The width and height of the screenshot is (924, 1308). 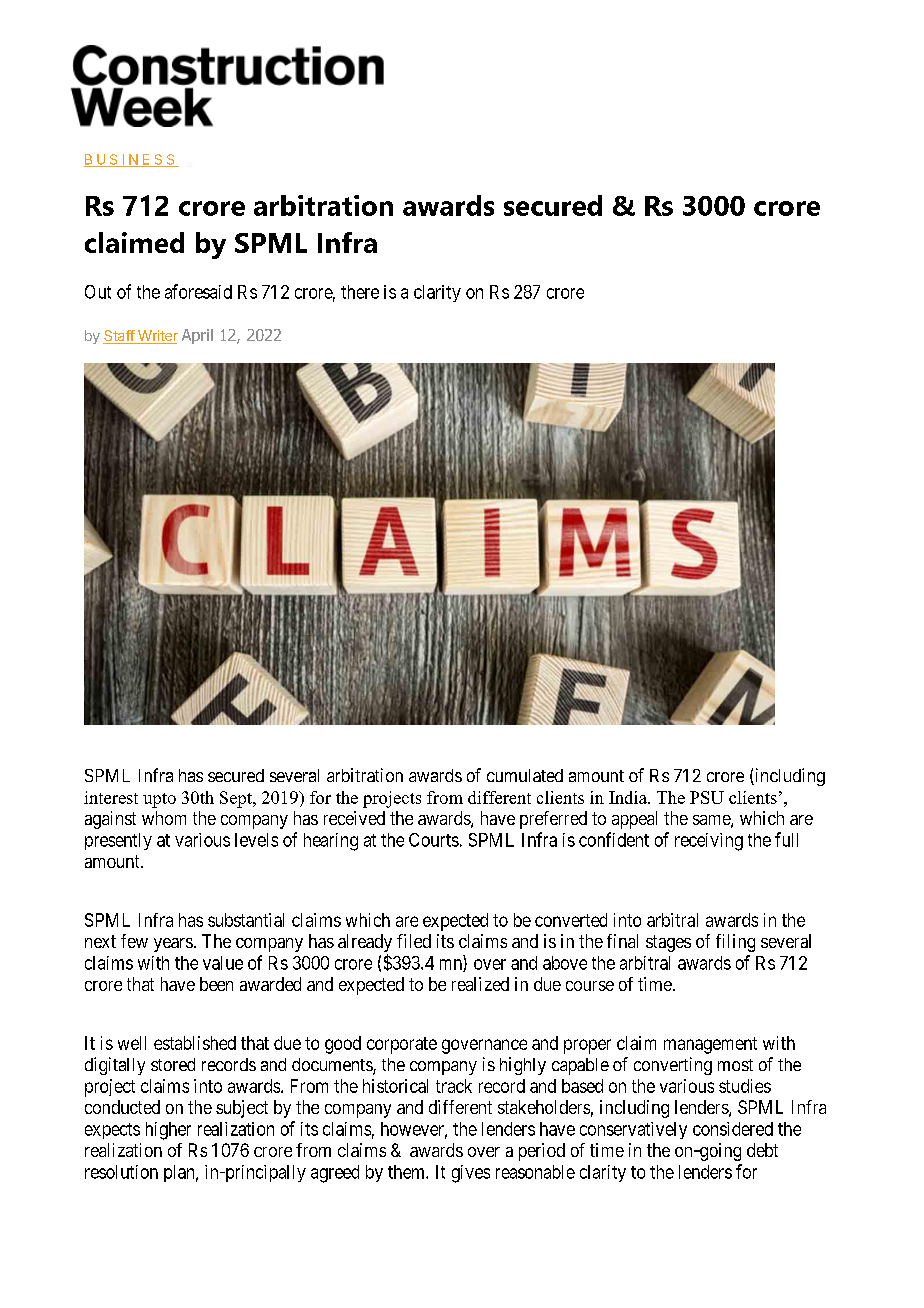 What do you see at coordinates (216, 984) in the screenshot?
I see `been` at bounding box center [216, 984].
